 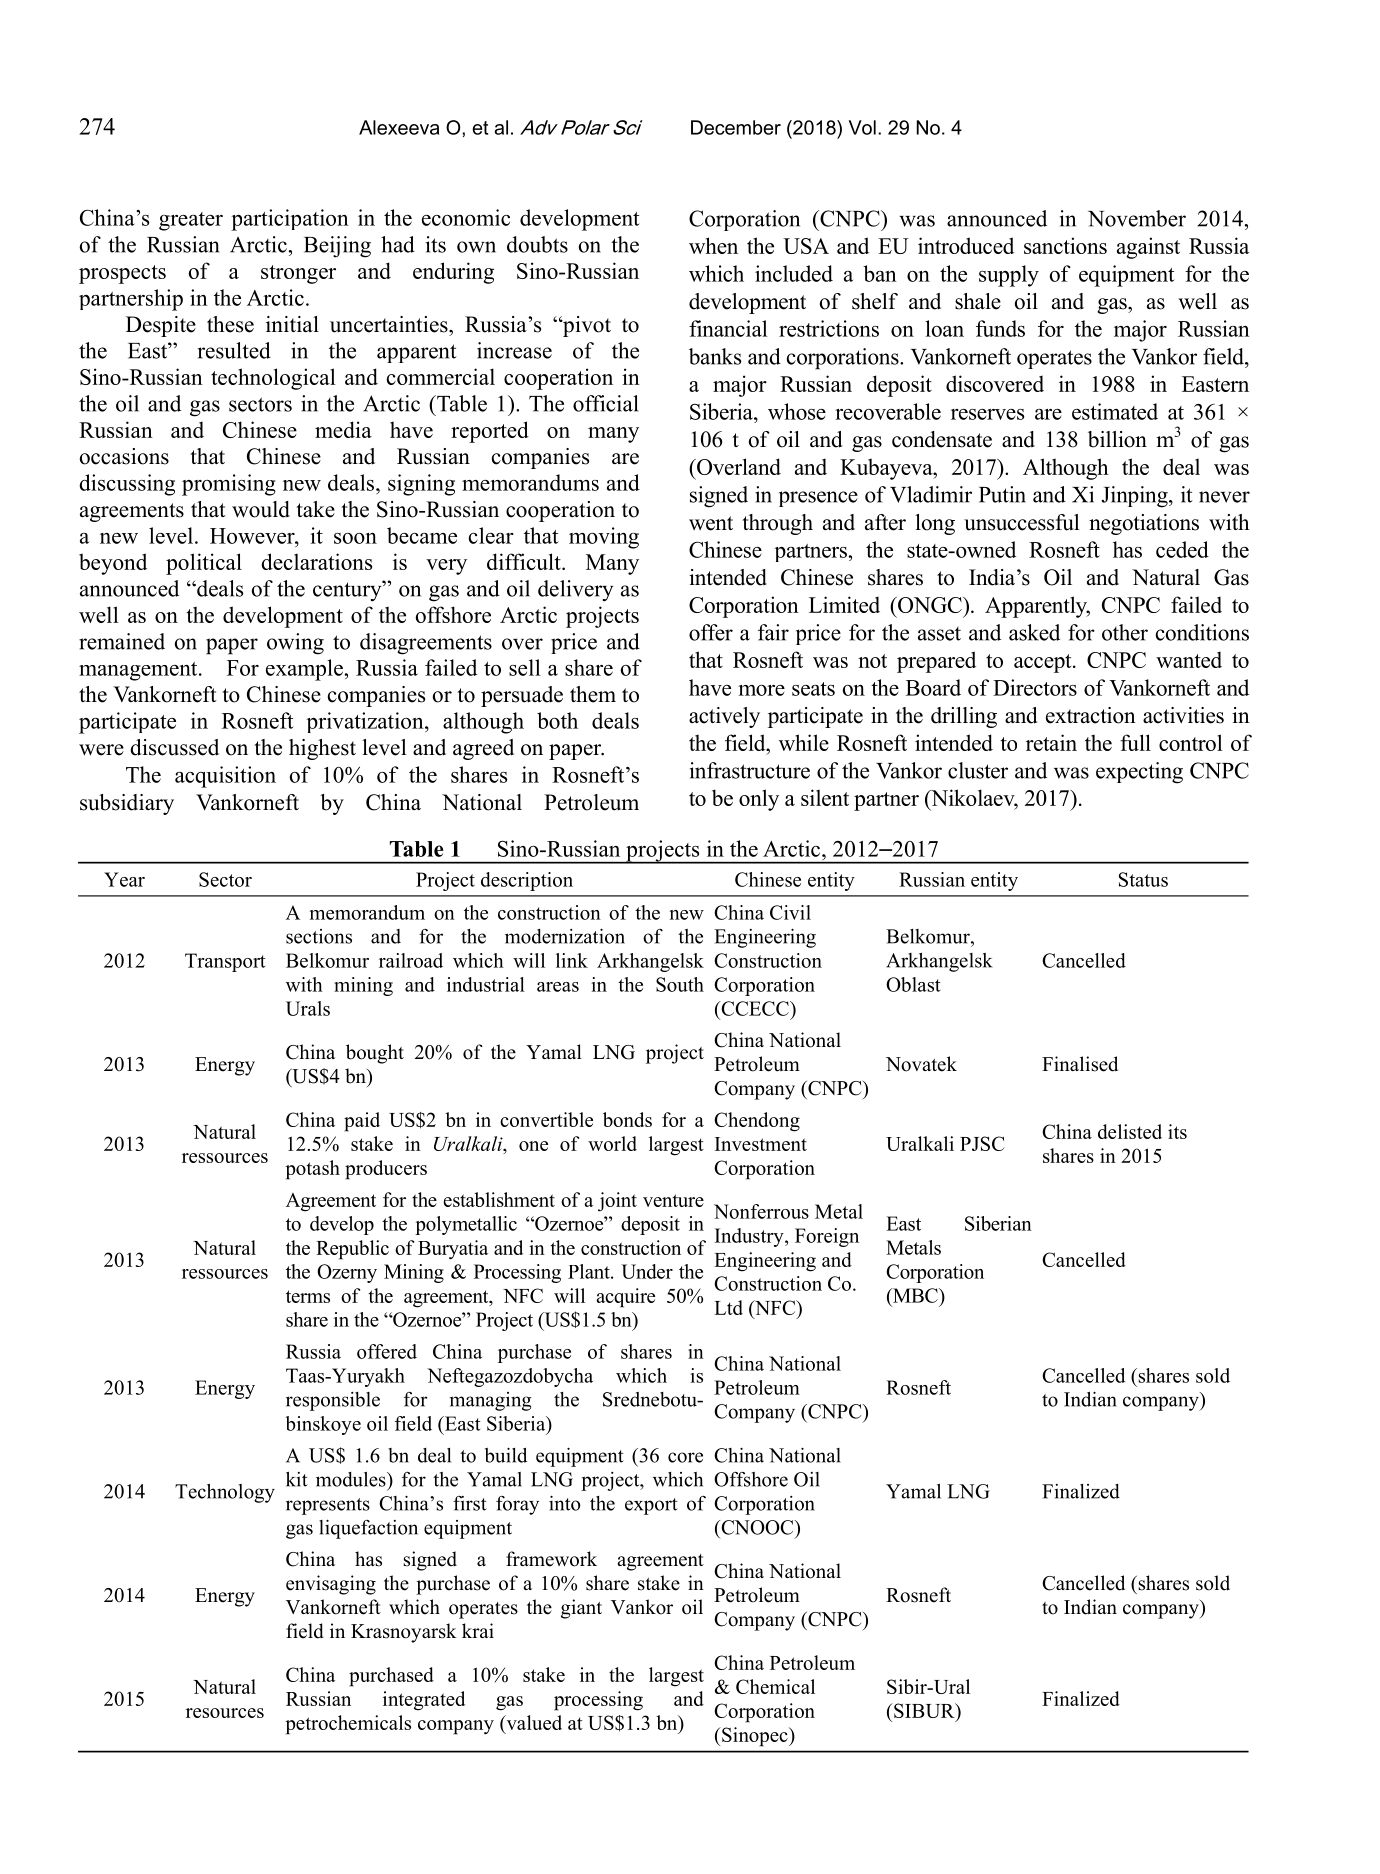 What do you see at coordinates (225, 962) in the screenshot?
I see `Transport` at bounding box center [225, 962].
